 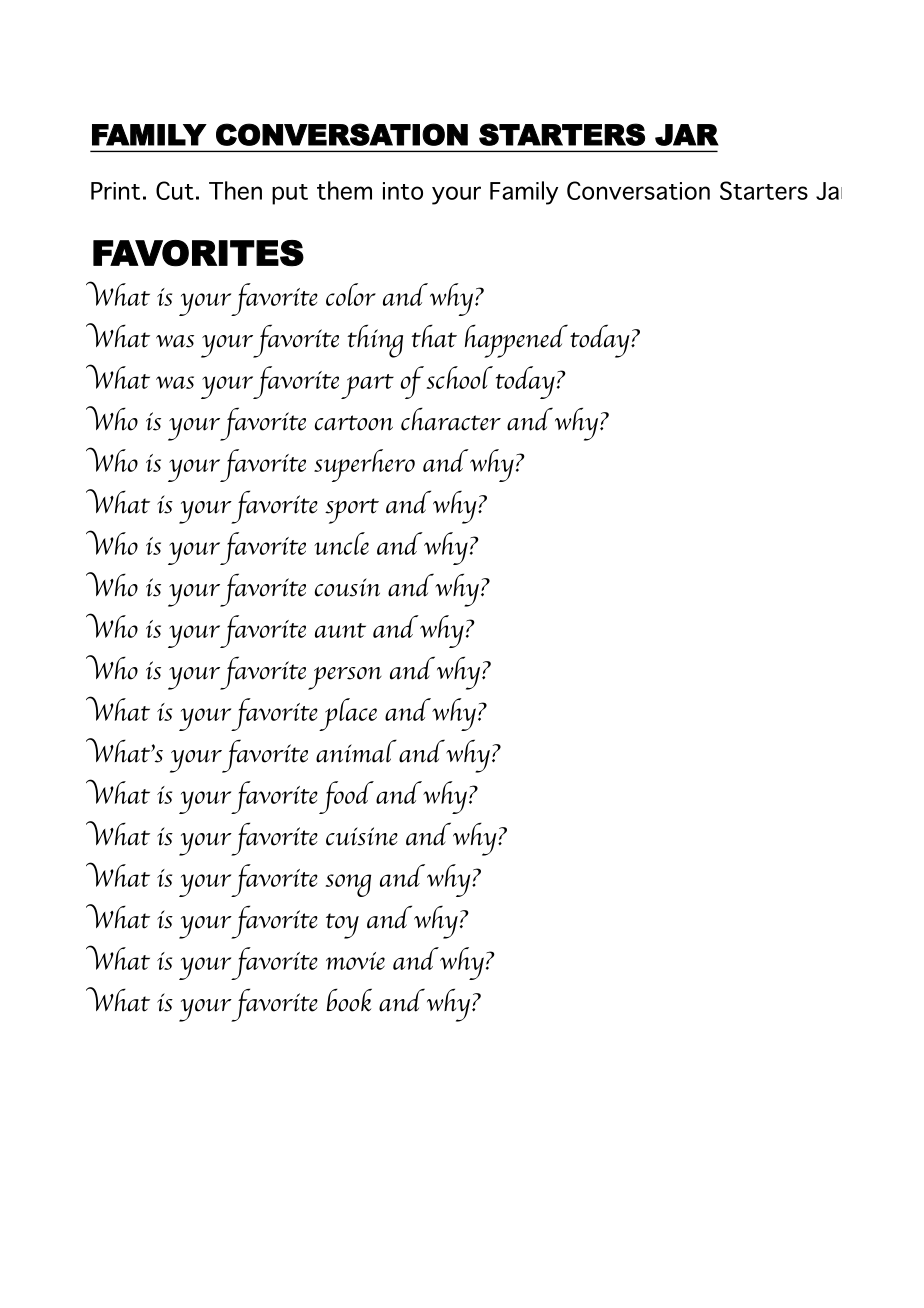 What do you see at coordinates (347, 587) in the page?
I see `cousin` at bounding box center [347, 587].
